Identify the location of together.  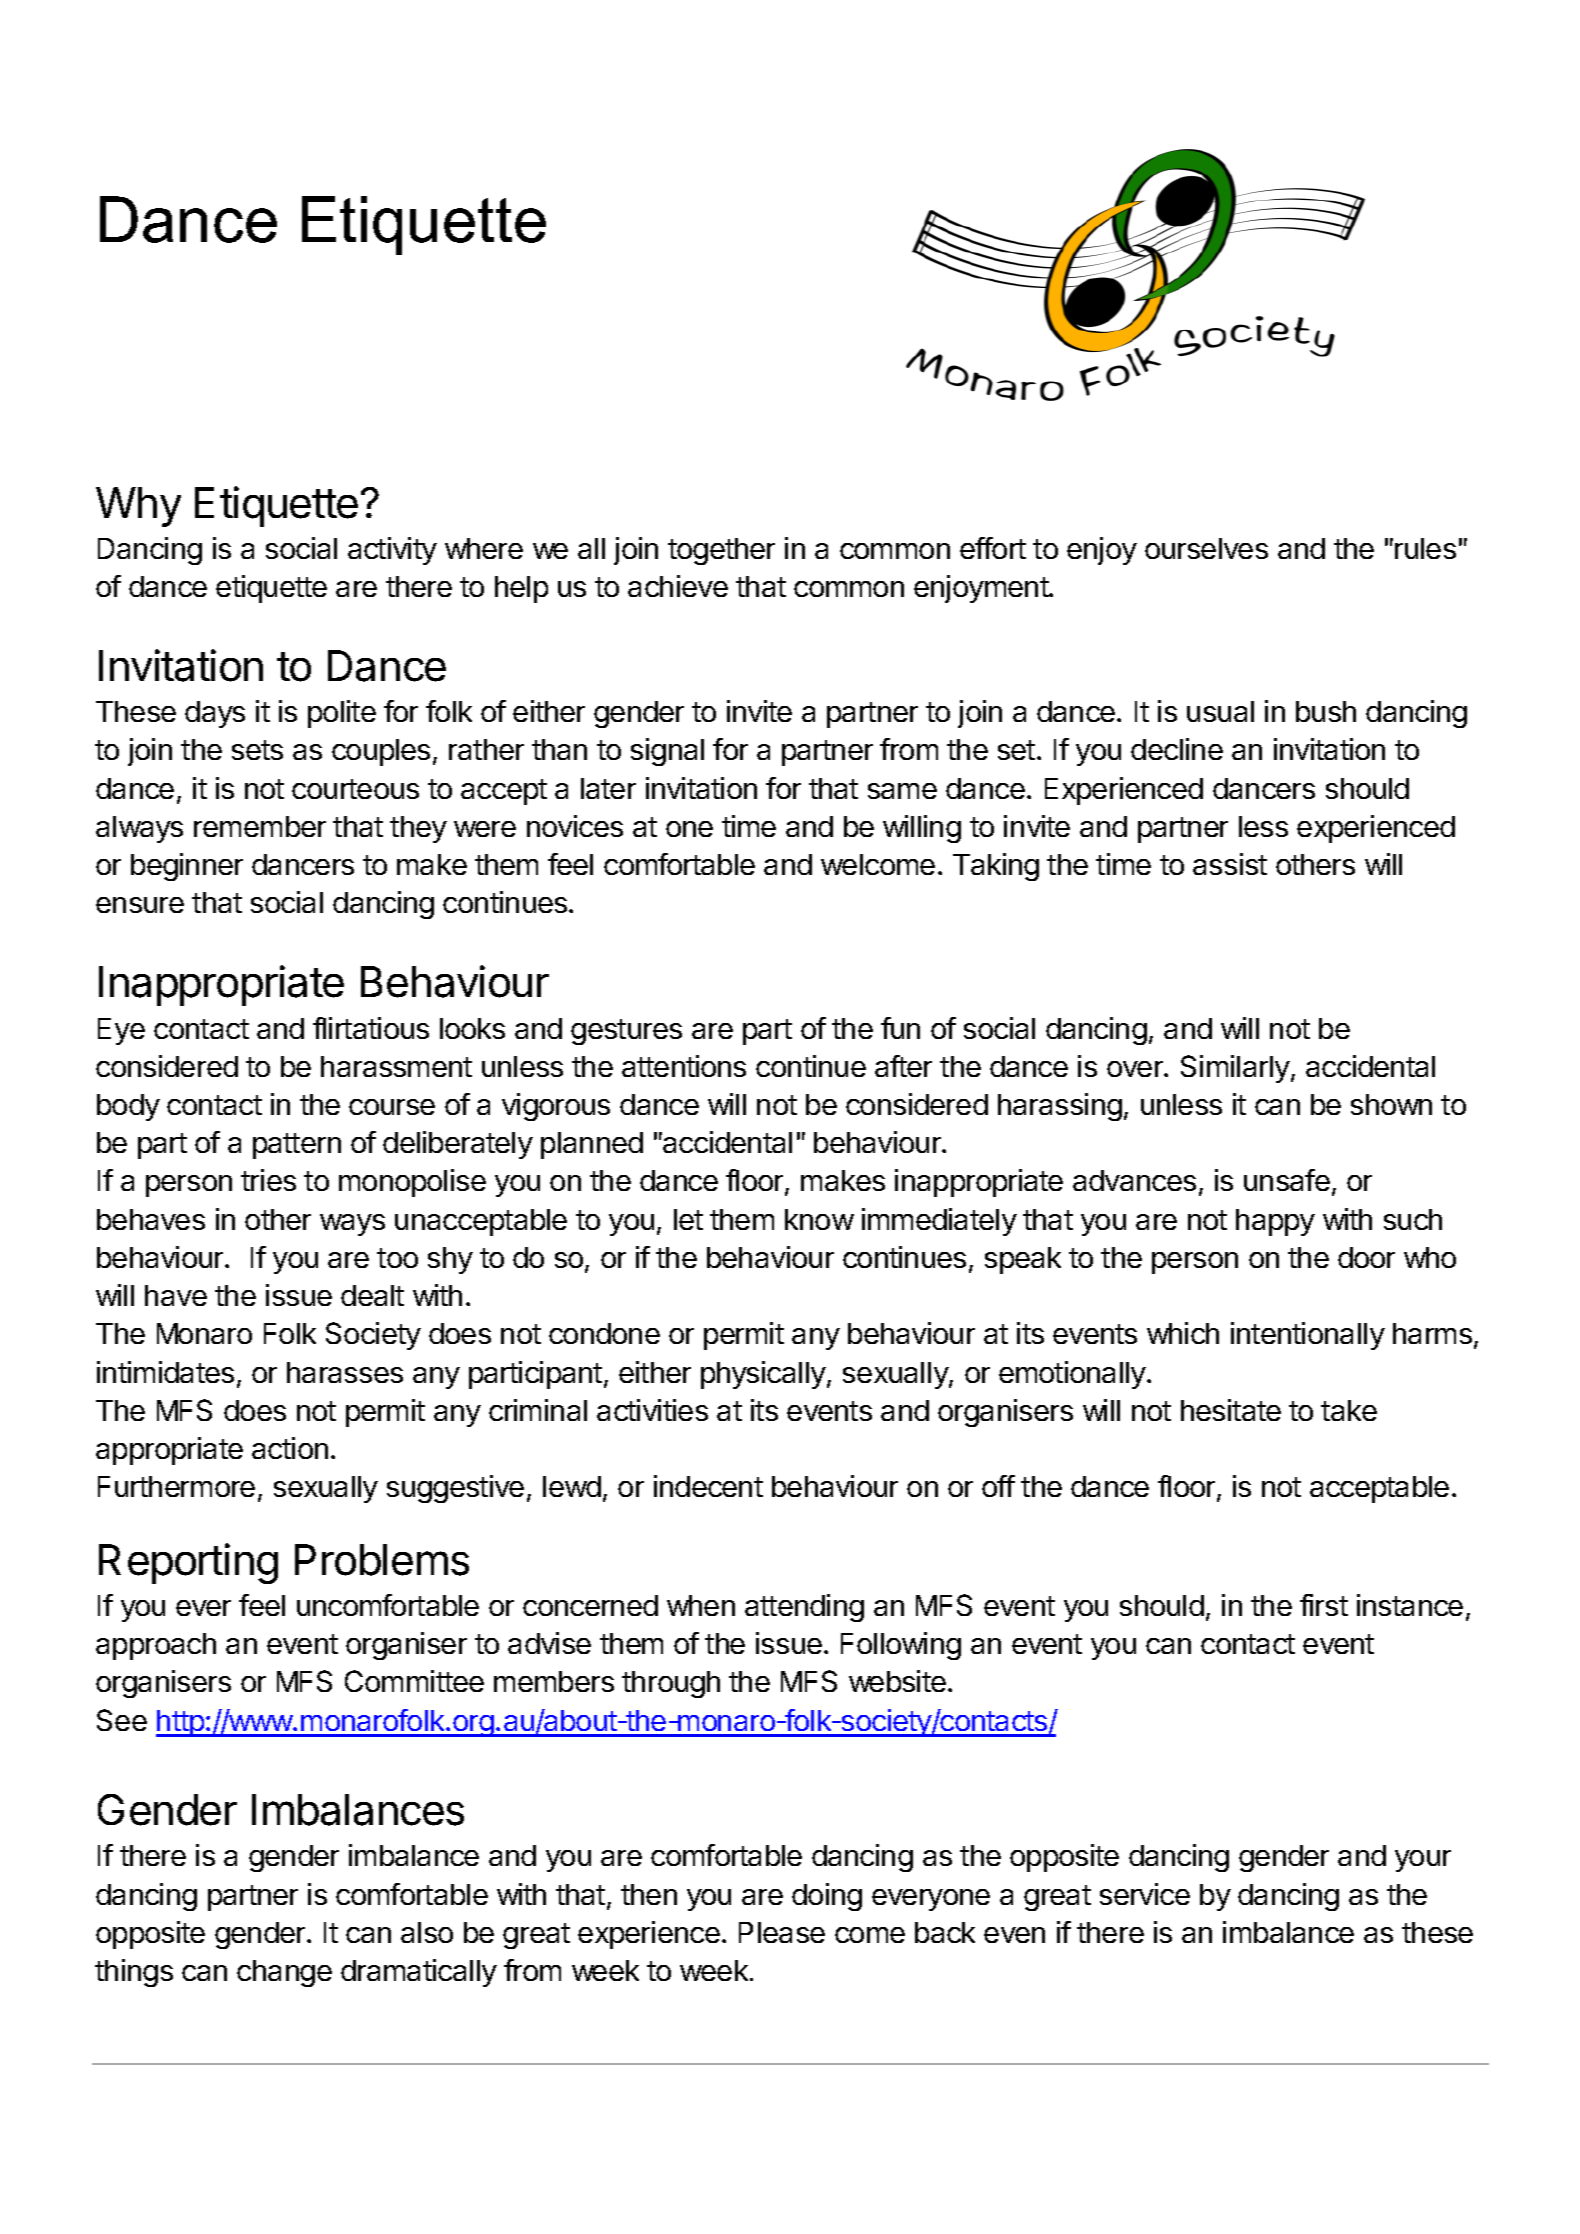
(721, 551).
